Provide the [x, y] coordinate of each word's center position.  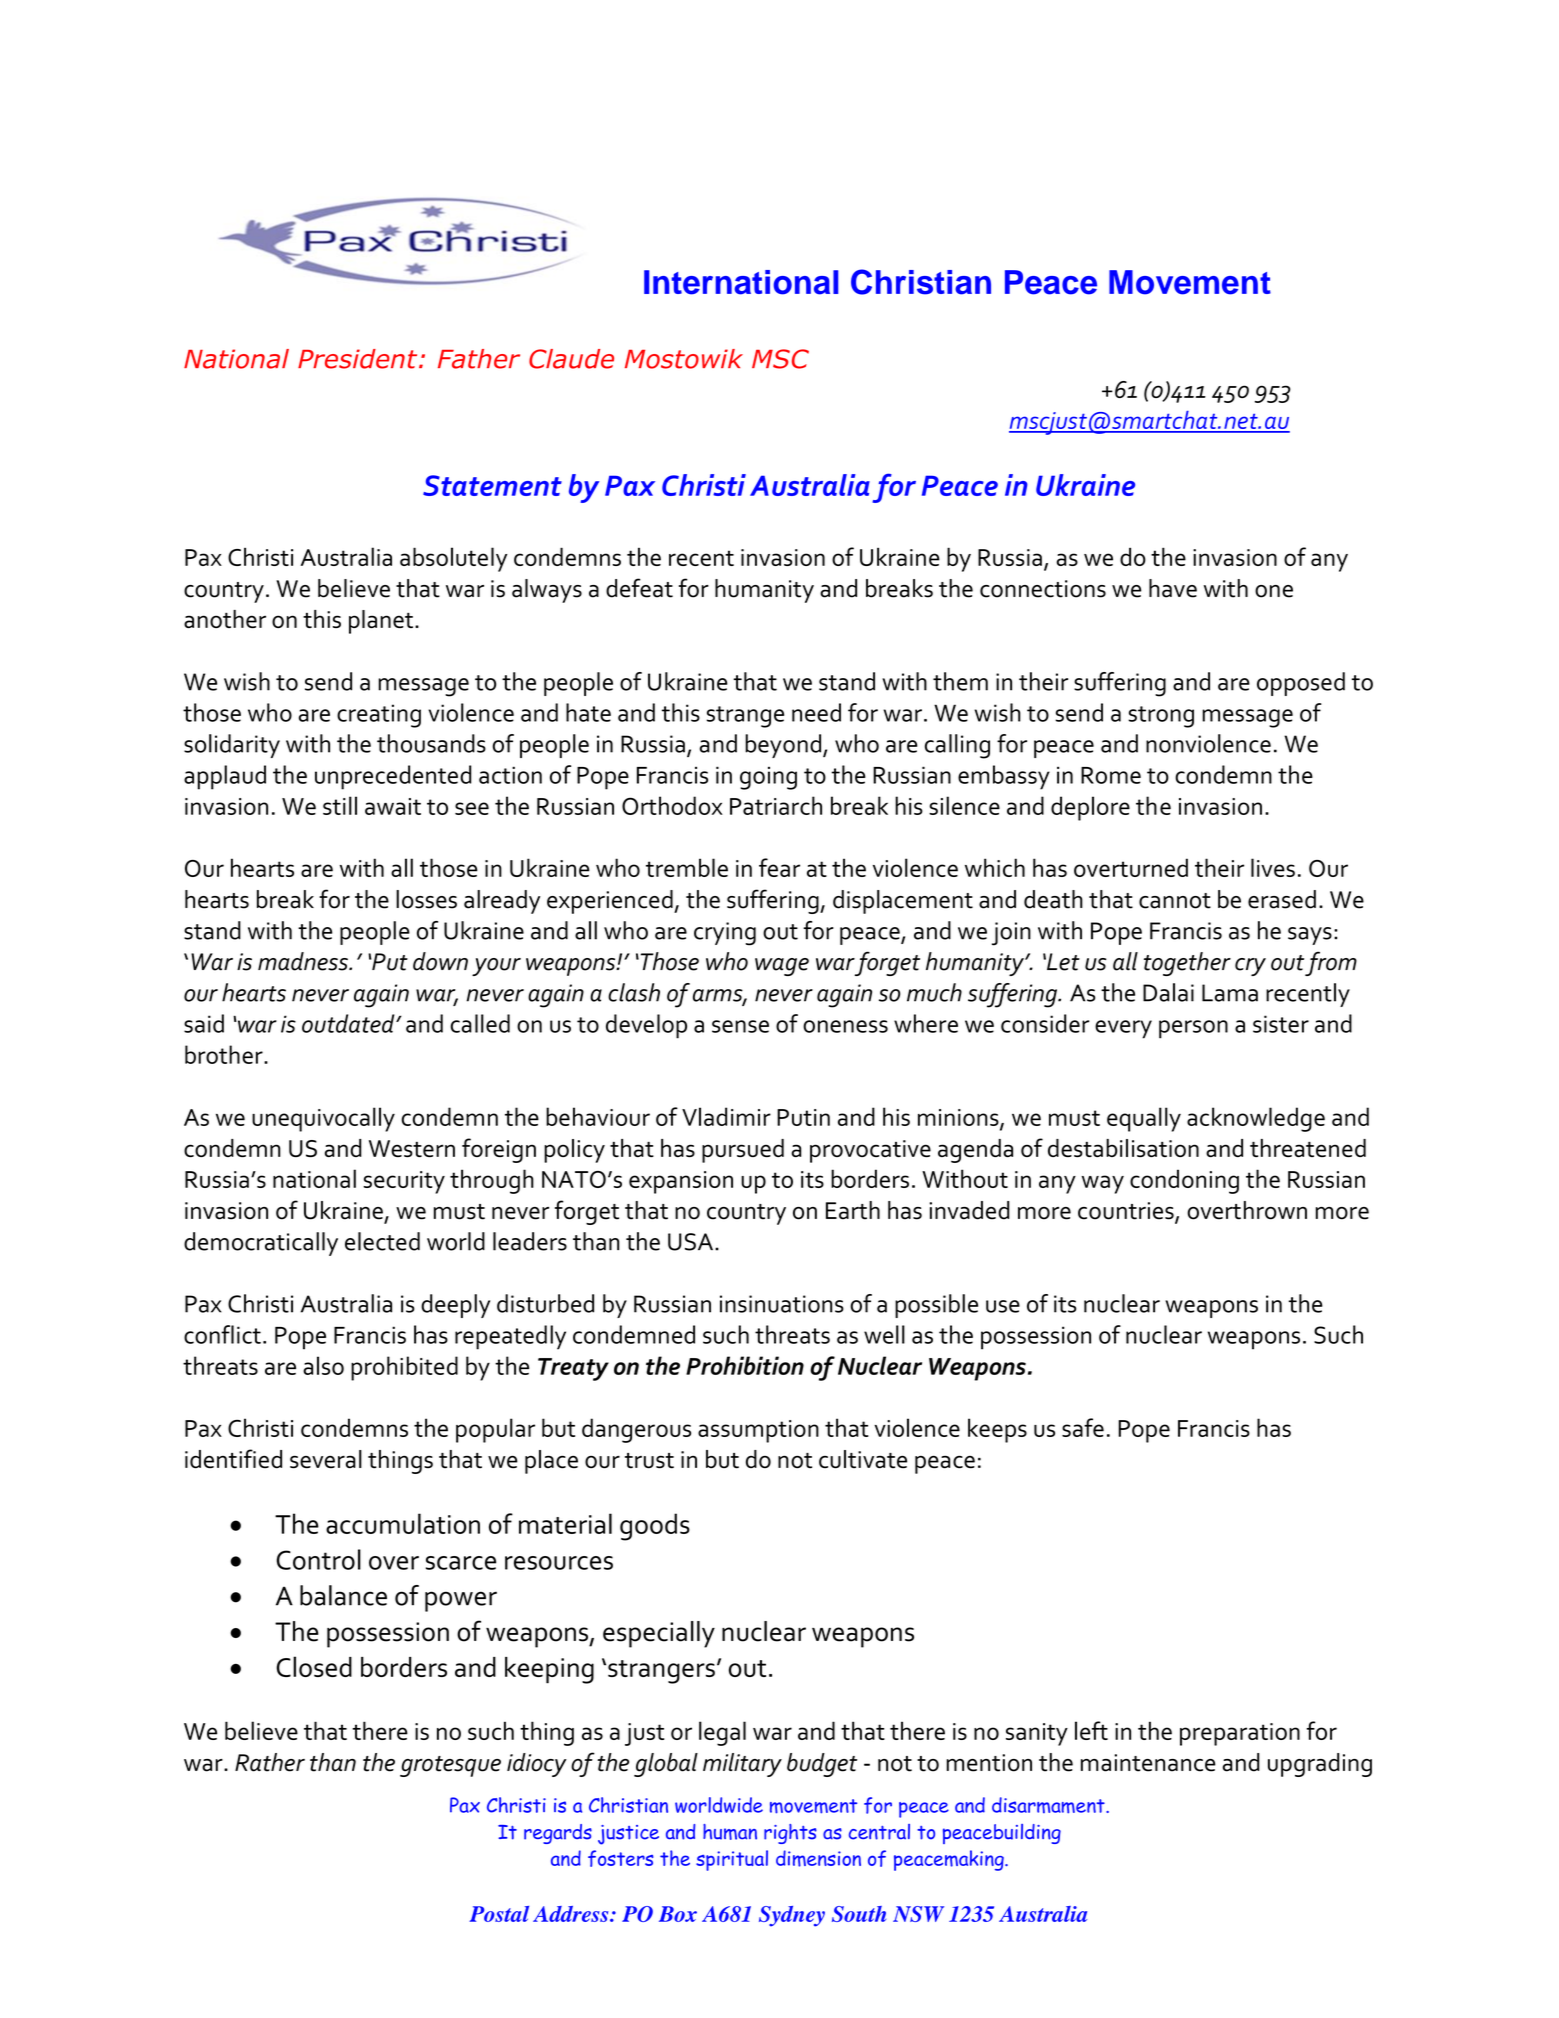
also [323, 1365]
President [359, 359]
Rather [270, 1762]
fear [779, 867]
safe [1083, 1427]
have [1173, 588]
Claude [571, 359]
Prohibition [745, 1365]
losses [426, 899]
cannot [1175, 901]
